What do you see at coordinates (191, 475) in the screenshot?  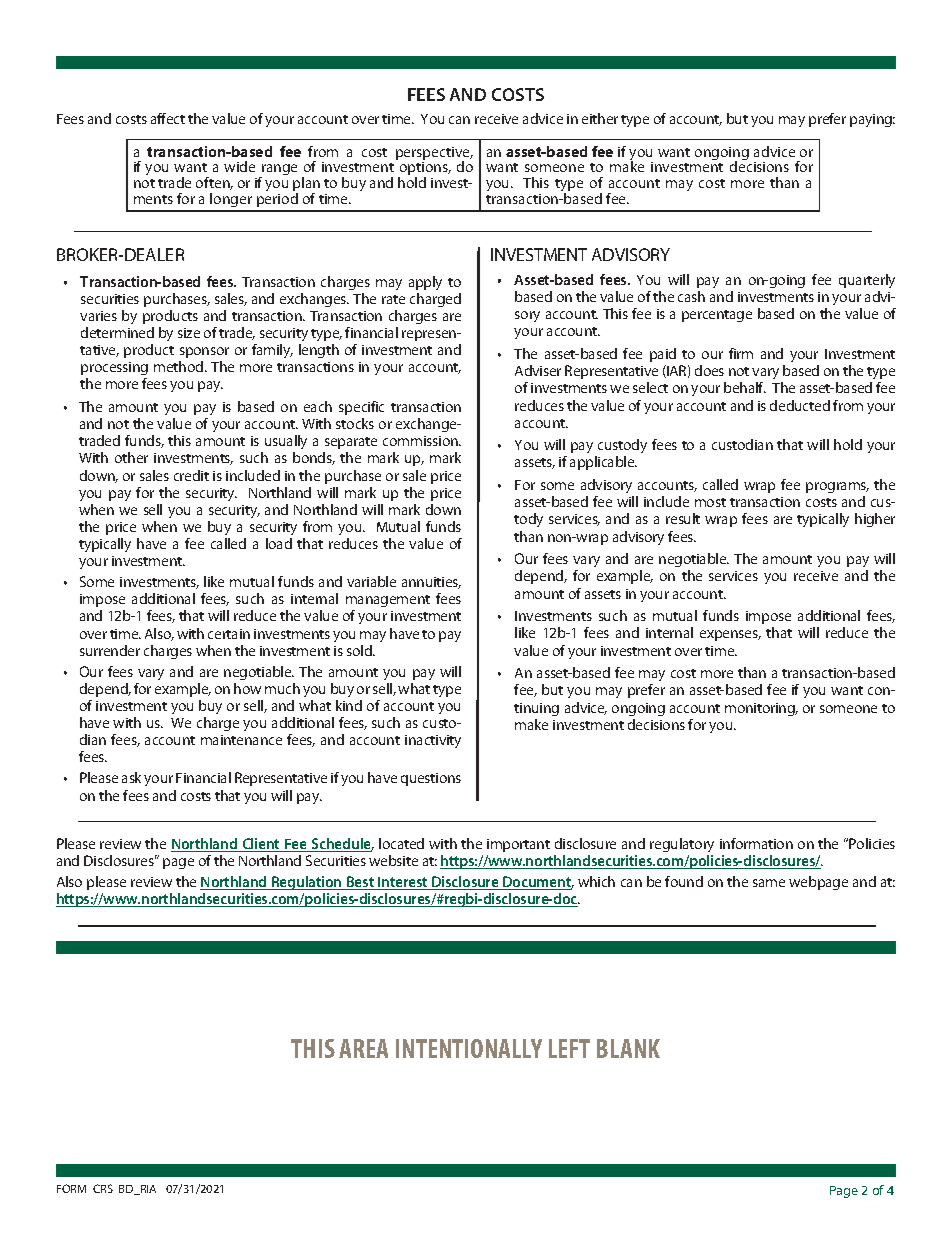 I see `credit` at bounding box center [191, 475].
